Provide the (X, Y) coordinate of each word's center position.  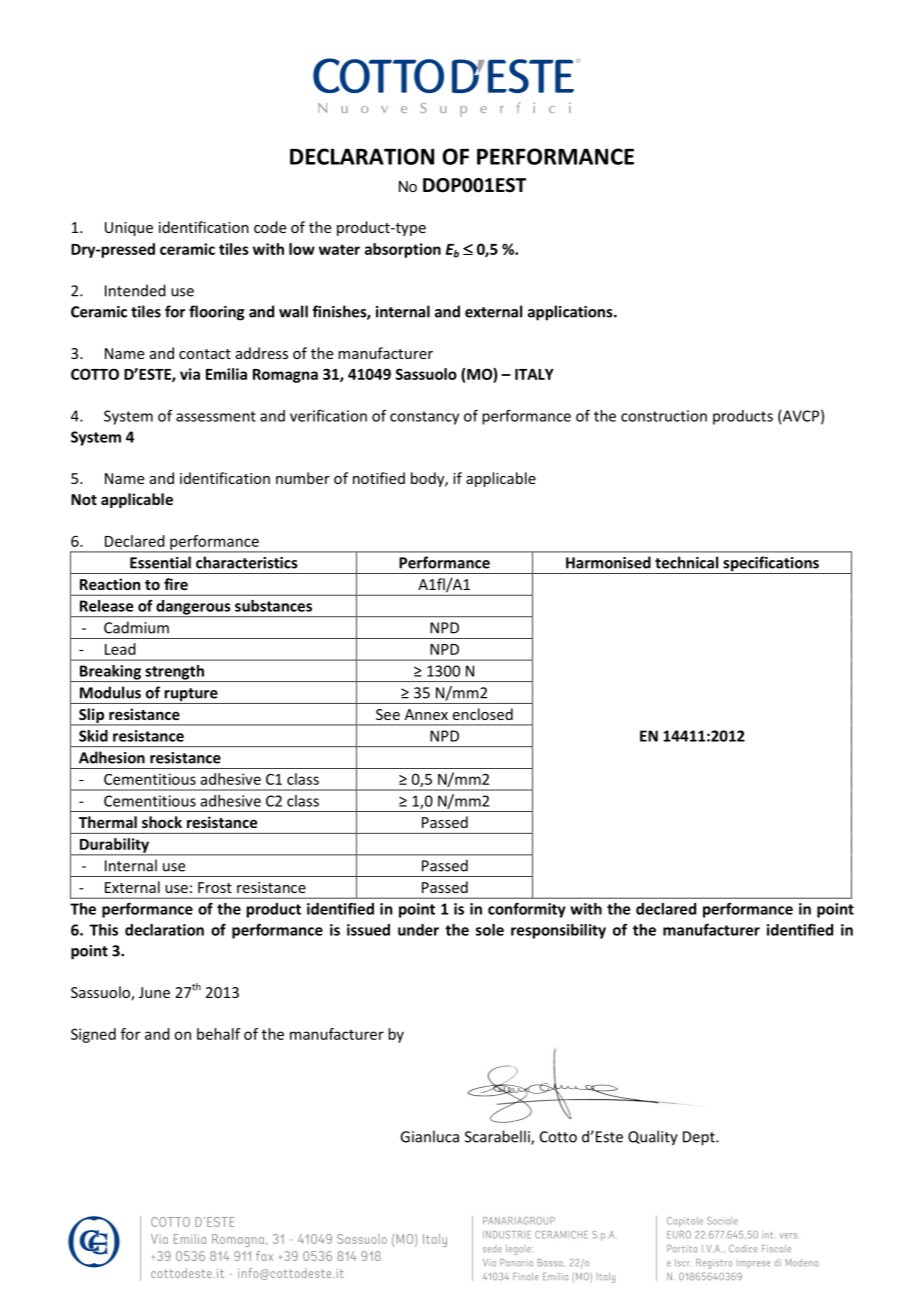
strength (174, 673)
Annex (426, 714)
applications (571, 313)
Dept (700, 1138)
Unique (129, 229)
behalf (218, 1034)
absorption (403, 250)
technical (686, 562)
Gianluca (429, 1136)
